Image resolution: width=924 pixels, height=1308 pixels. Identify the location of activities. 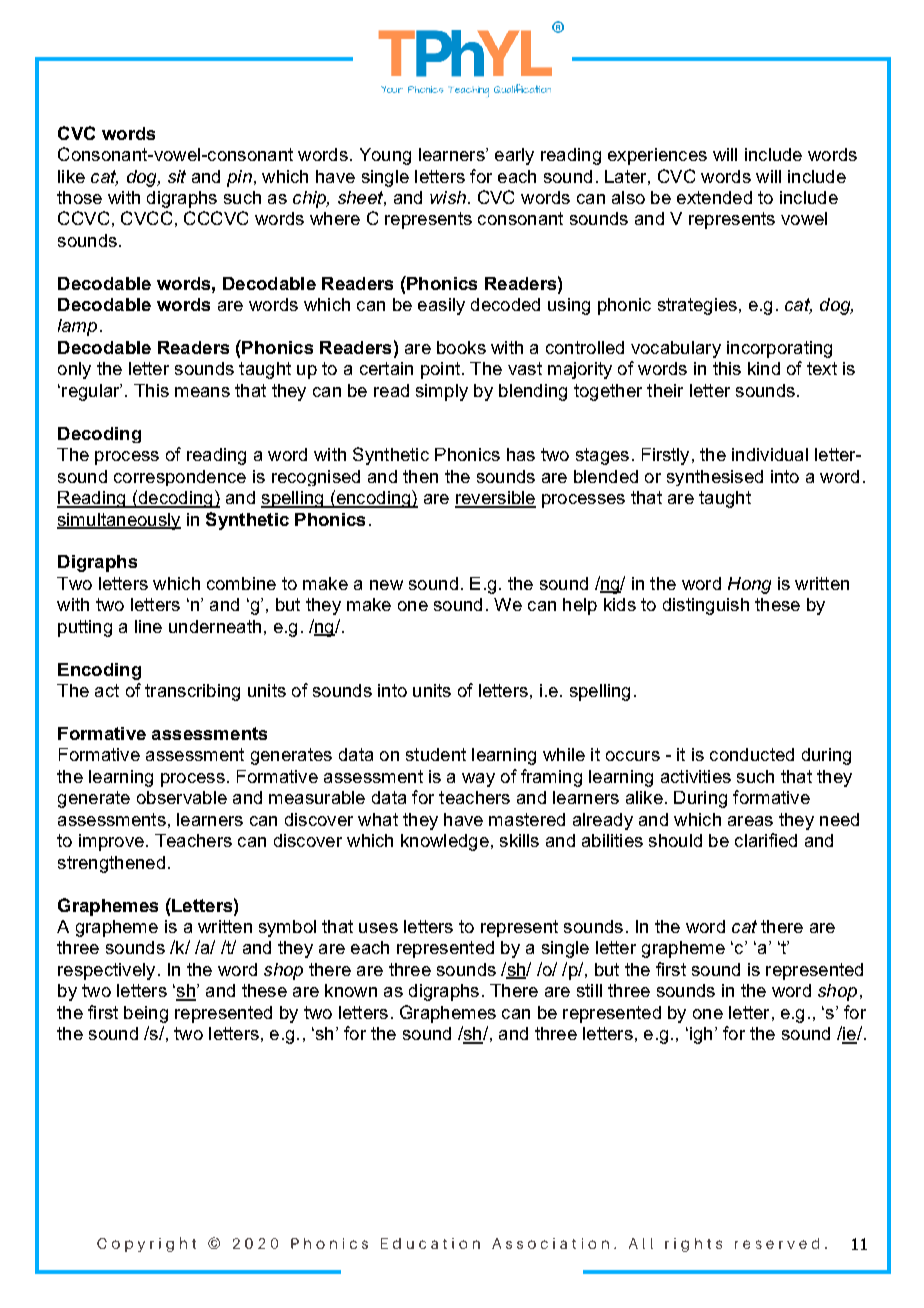
(696, 776).
